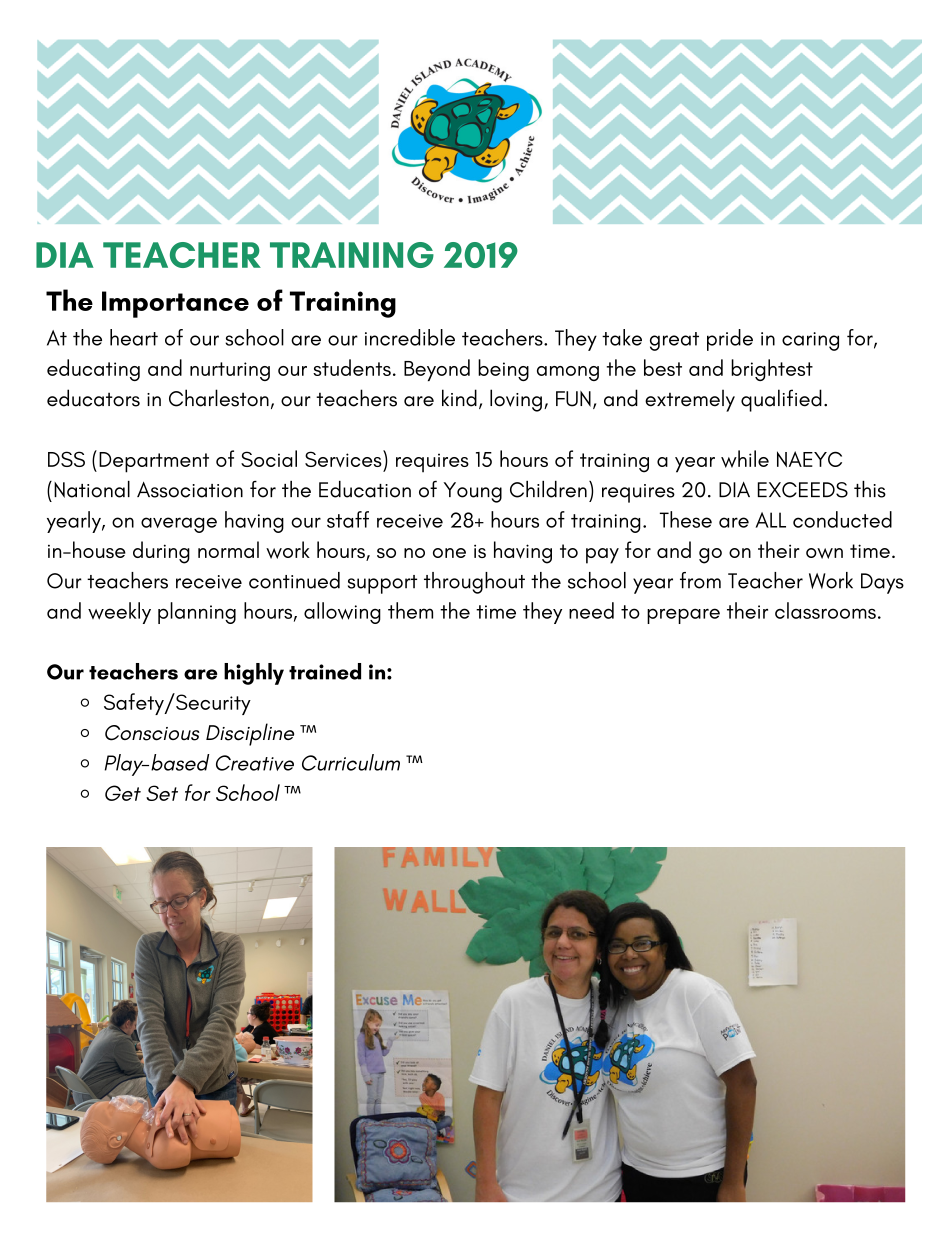  I want to click on incredible, so click(410, 337).
